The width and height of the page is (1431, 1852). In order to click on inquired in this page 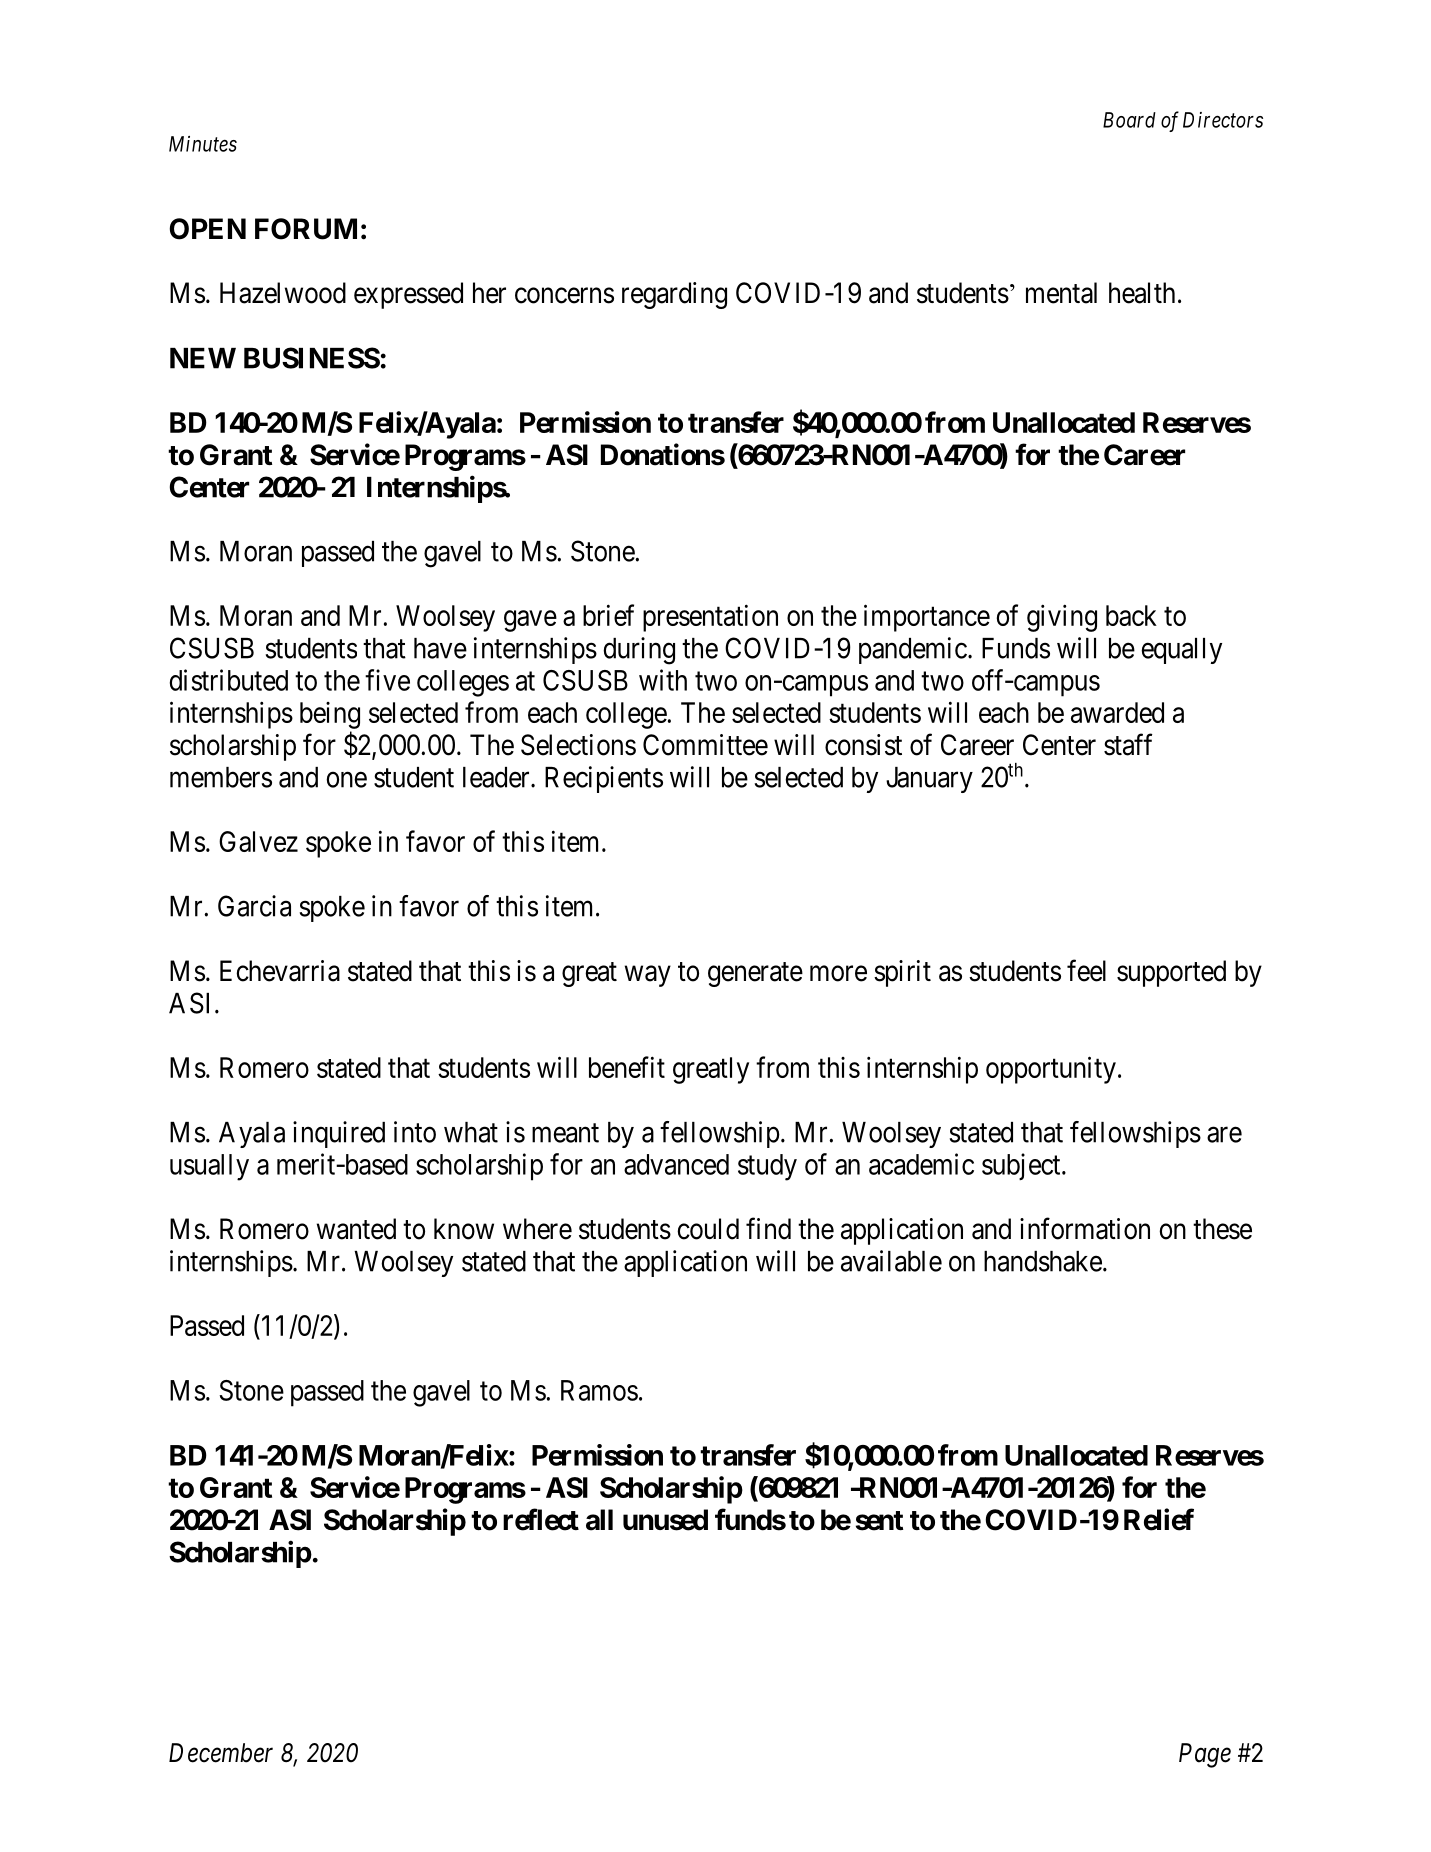, I will do `click(339, 1134)`.
